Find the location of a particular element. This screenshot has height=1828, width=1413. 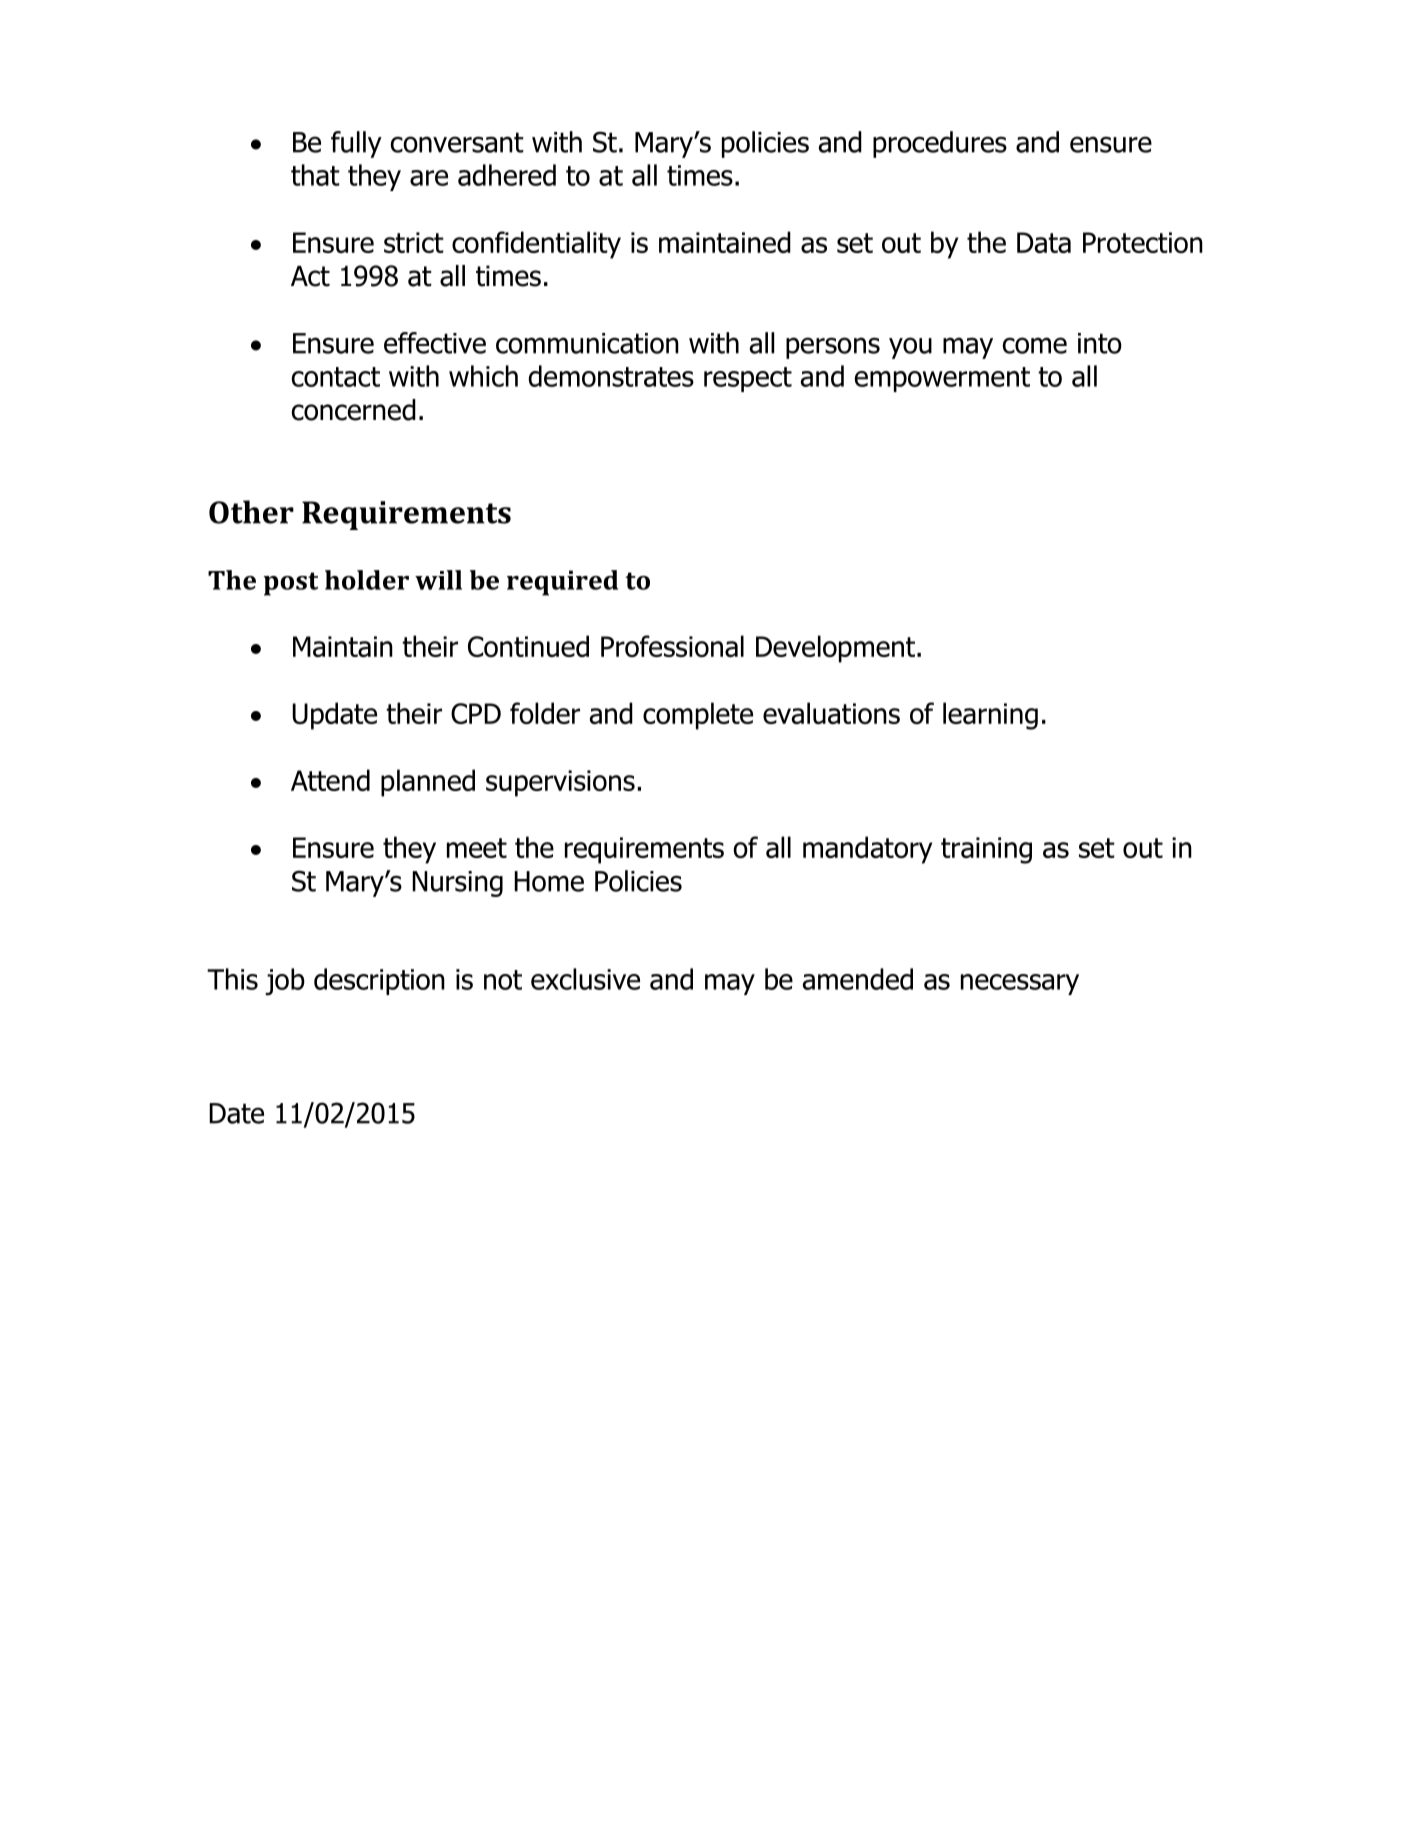

come is located at coordinates (1035, 345).
